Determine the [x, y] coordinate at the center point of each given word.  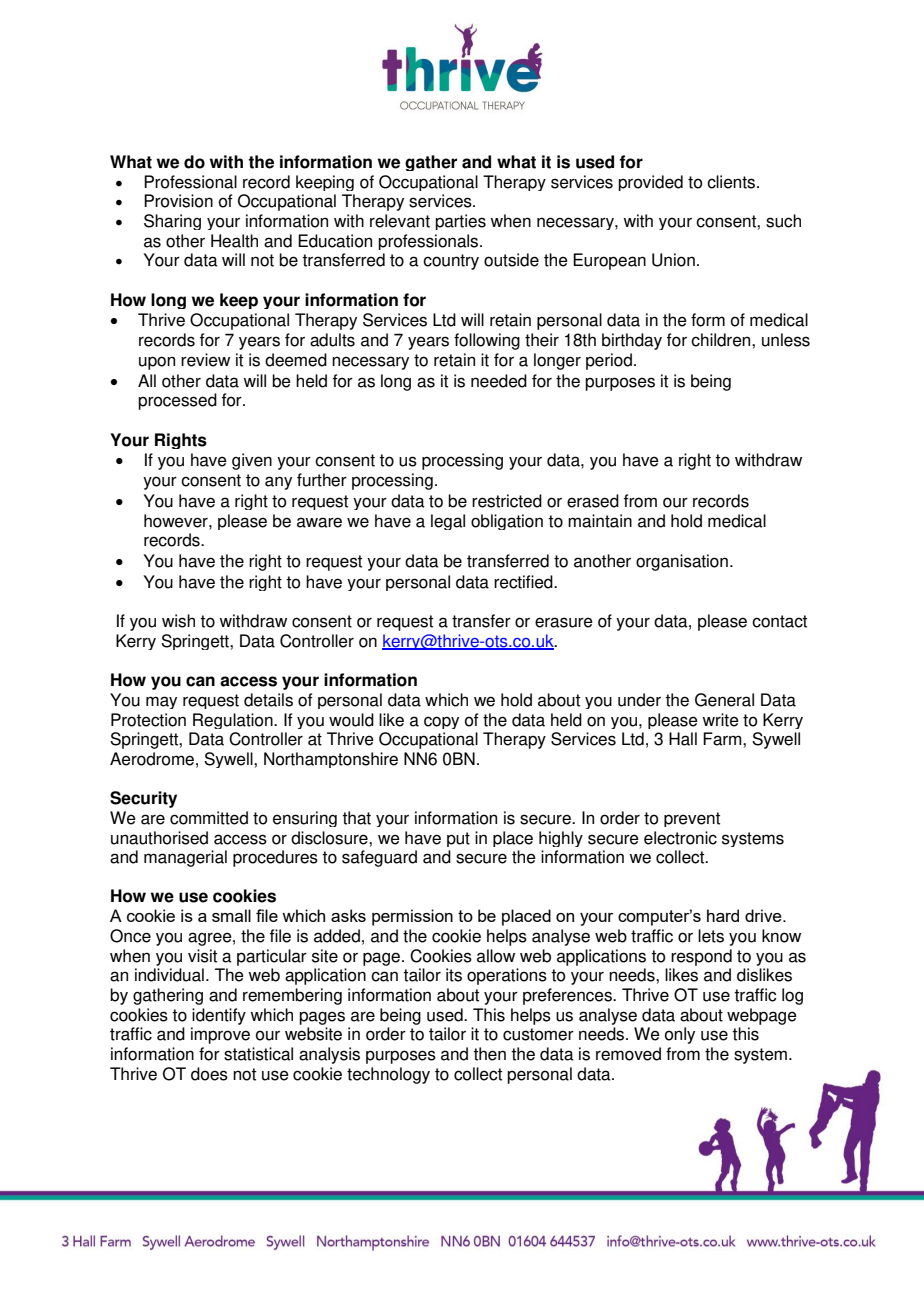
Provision [178, 201]
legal [448, 522]
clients [732, 182]
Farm [723, 739]
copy [441, 722]
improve [220, 1035]
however [177, 521]
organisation [682, 562]
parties [460, 222]
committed [209, 818]
